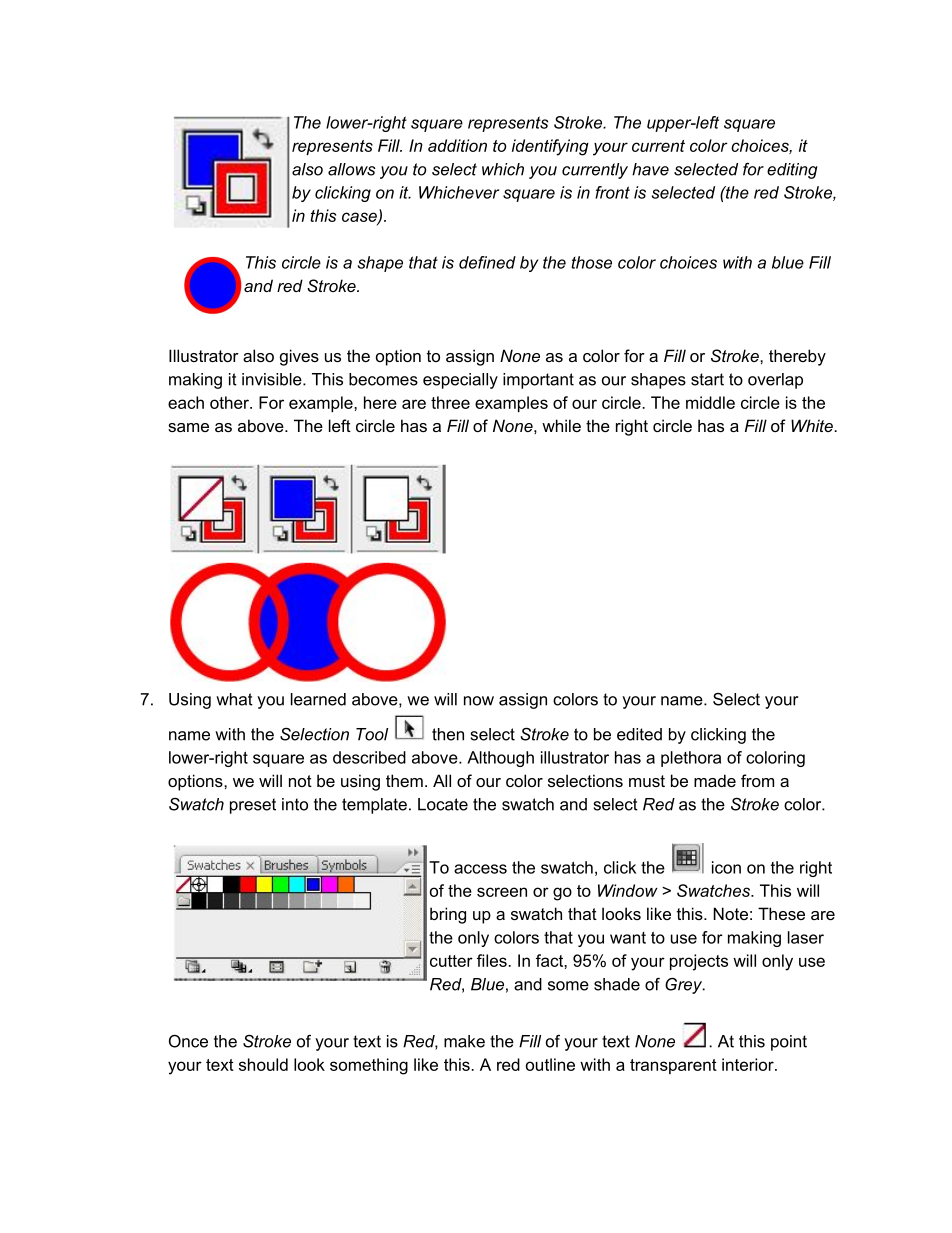 The height and width of the page is (1233, 952). What do you see at coordinates (479, 701) in the page?
I see `now` at bounding box center [479, 701].
